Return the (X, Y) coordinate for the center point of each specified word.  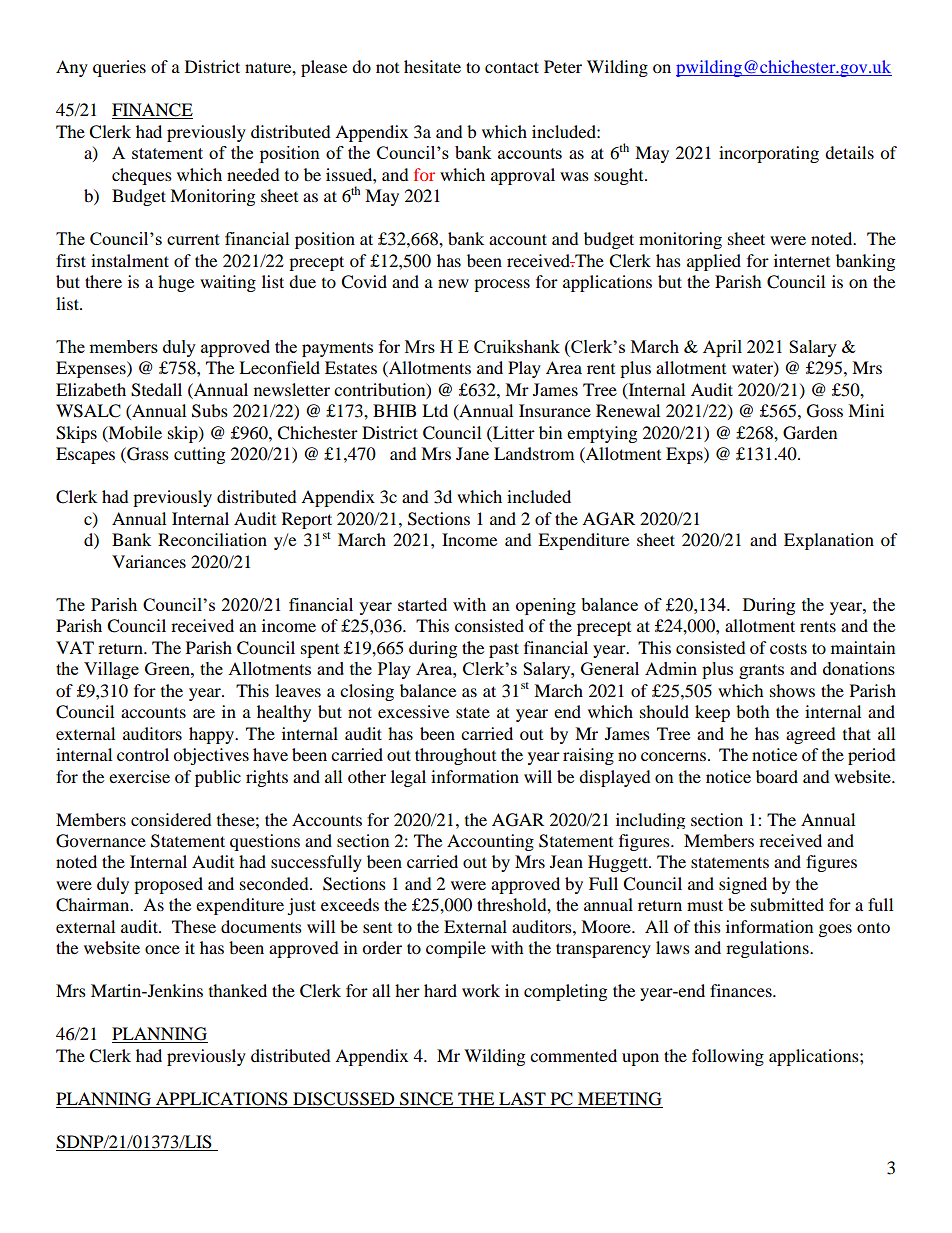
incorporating (769, 154)
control (143, 754)
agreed (811, 735)
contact (512, 67)
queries (119, 68)
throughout (455, 756)
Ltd (435, 410)
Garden (810, 433)
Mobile (134, 433)
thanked (238, 990)
